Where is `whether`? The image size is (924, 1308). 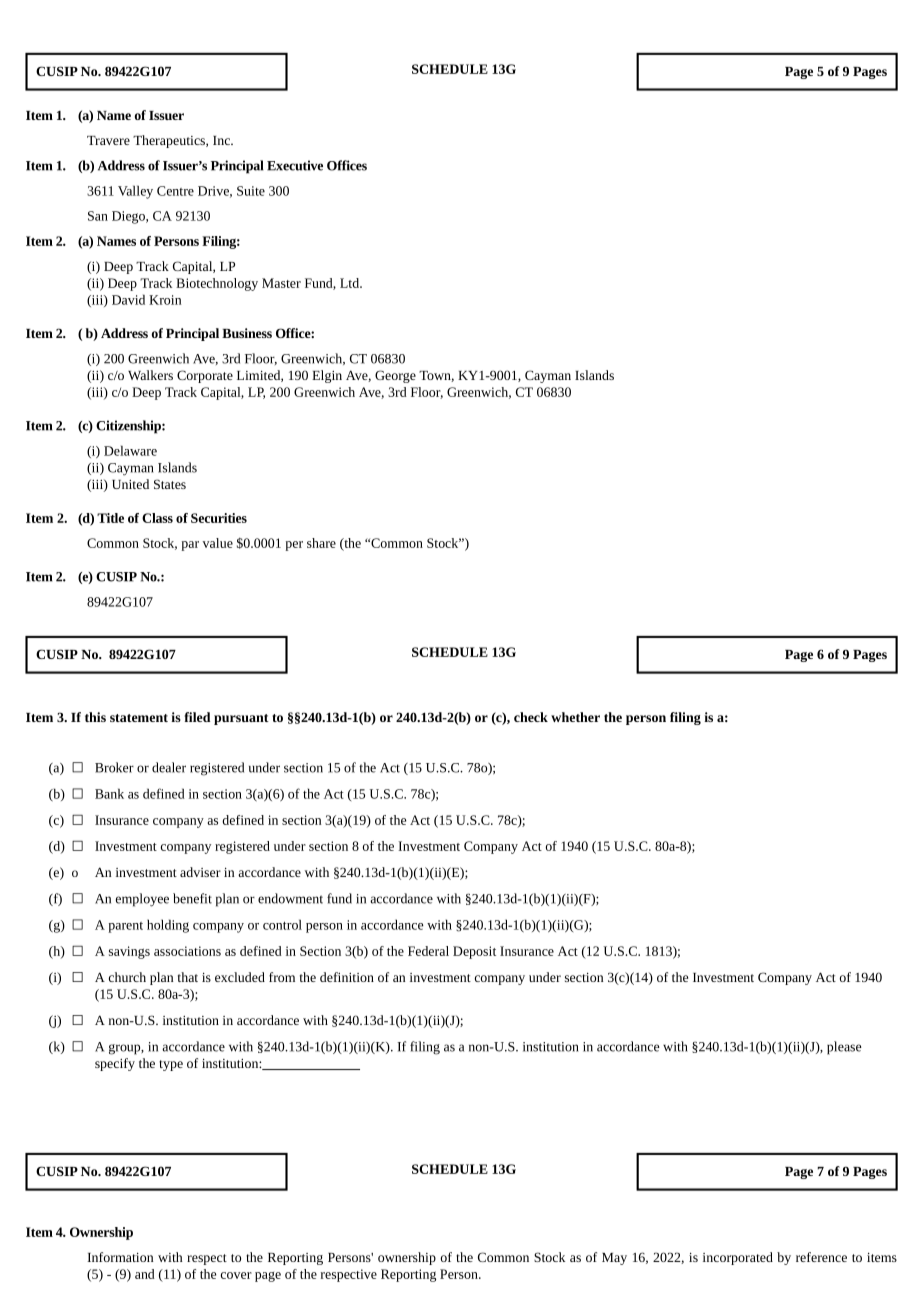
whether is located at coordinates (575, 717).
